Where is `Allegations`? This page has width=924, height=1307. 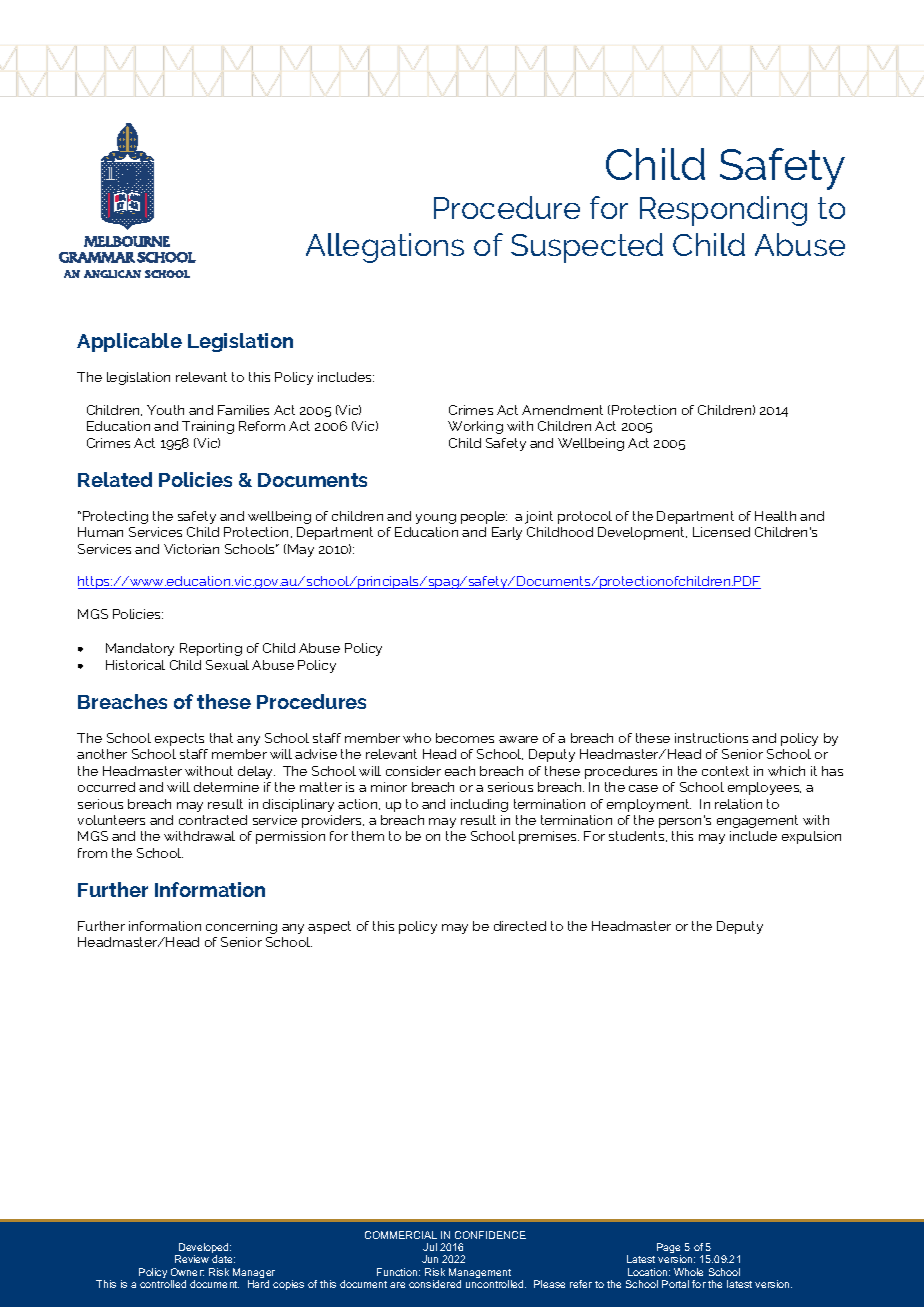
Allegations is located at coordinates (385, 248).
